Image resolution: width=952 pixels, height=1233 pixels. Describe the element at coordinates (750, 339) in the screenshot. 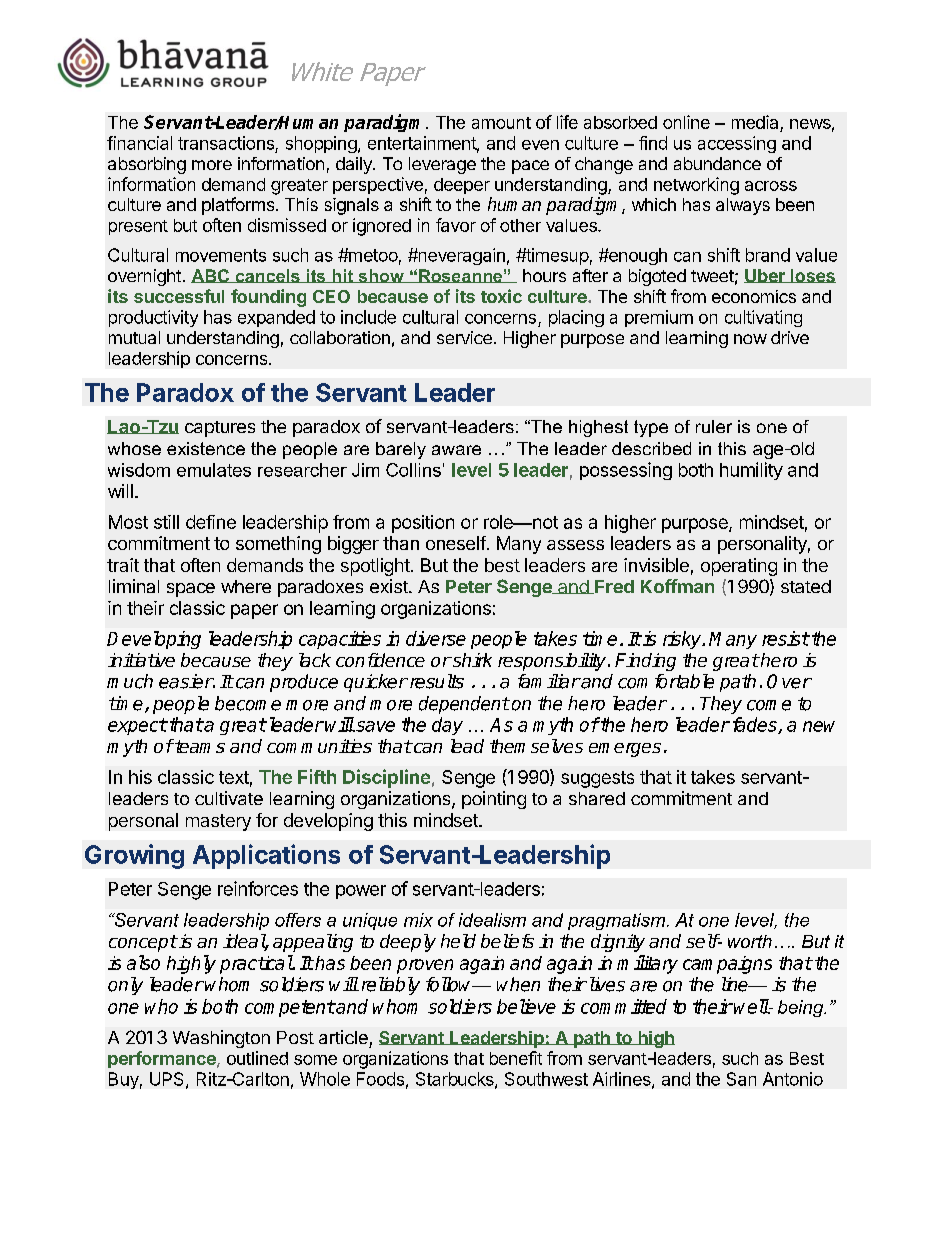

I see `now` at that location.
